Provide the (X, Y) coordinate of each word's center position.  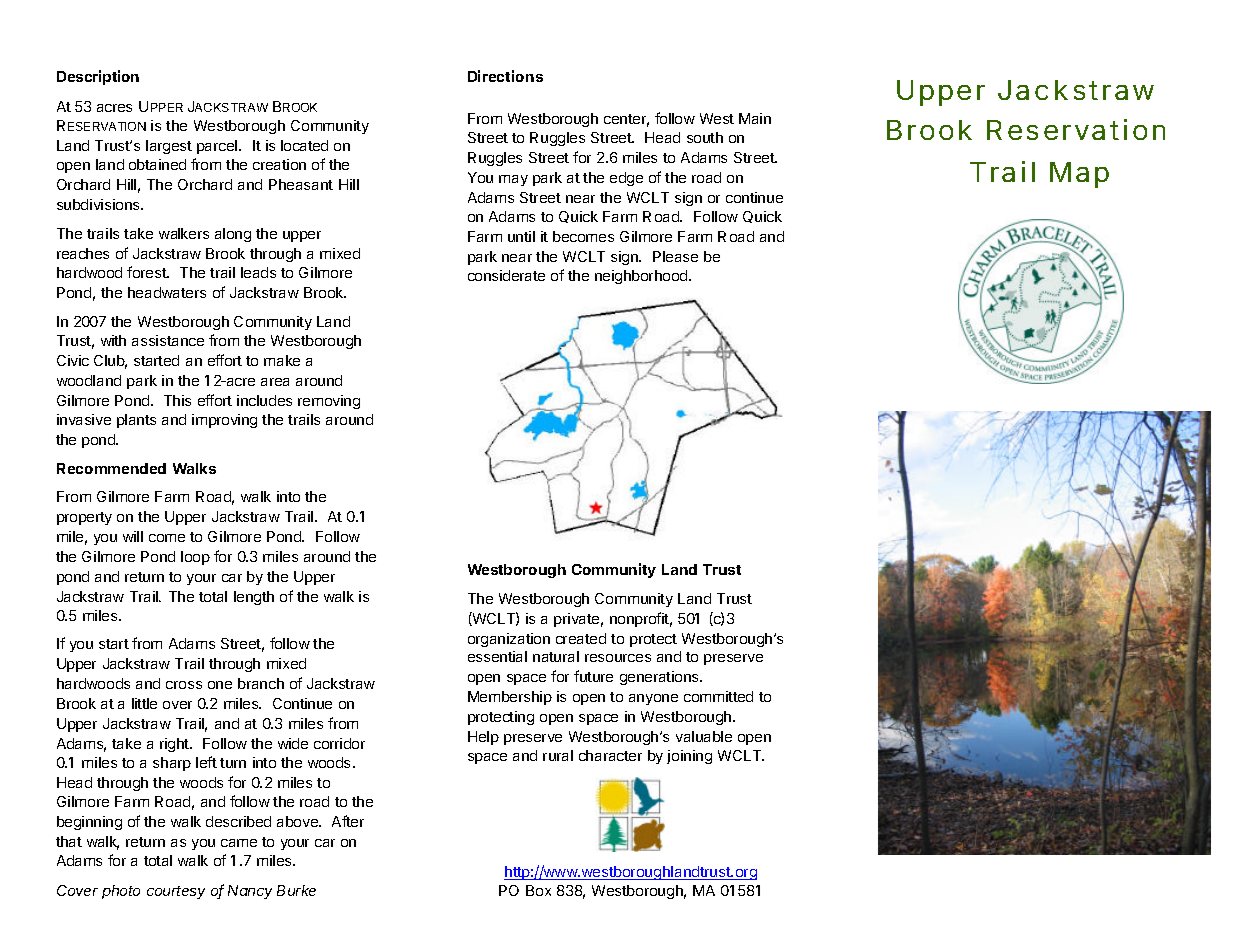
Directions (505, 76)
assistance (168, 340)
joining (689, 757)
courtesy (176, 892)
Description (98, 77)
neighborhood (642, 277)
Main (755, 118)
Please (675, 256)
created (581, 638)
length (254, 598)
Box (538, 890)
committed (718, 696)
